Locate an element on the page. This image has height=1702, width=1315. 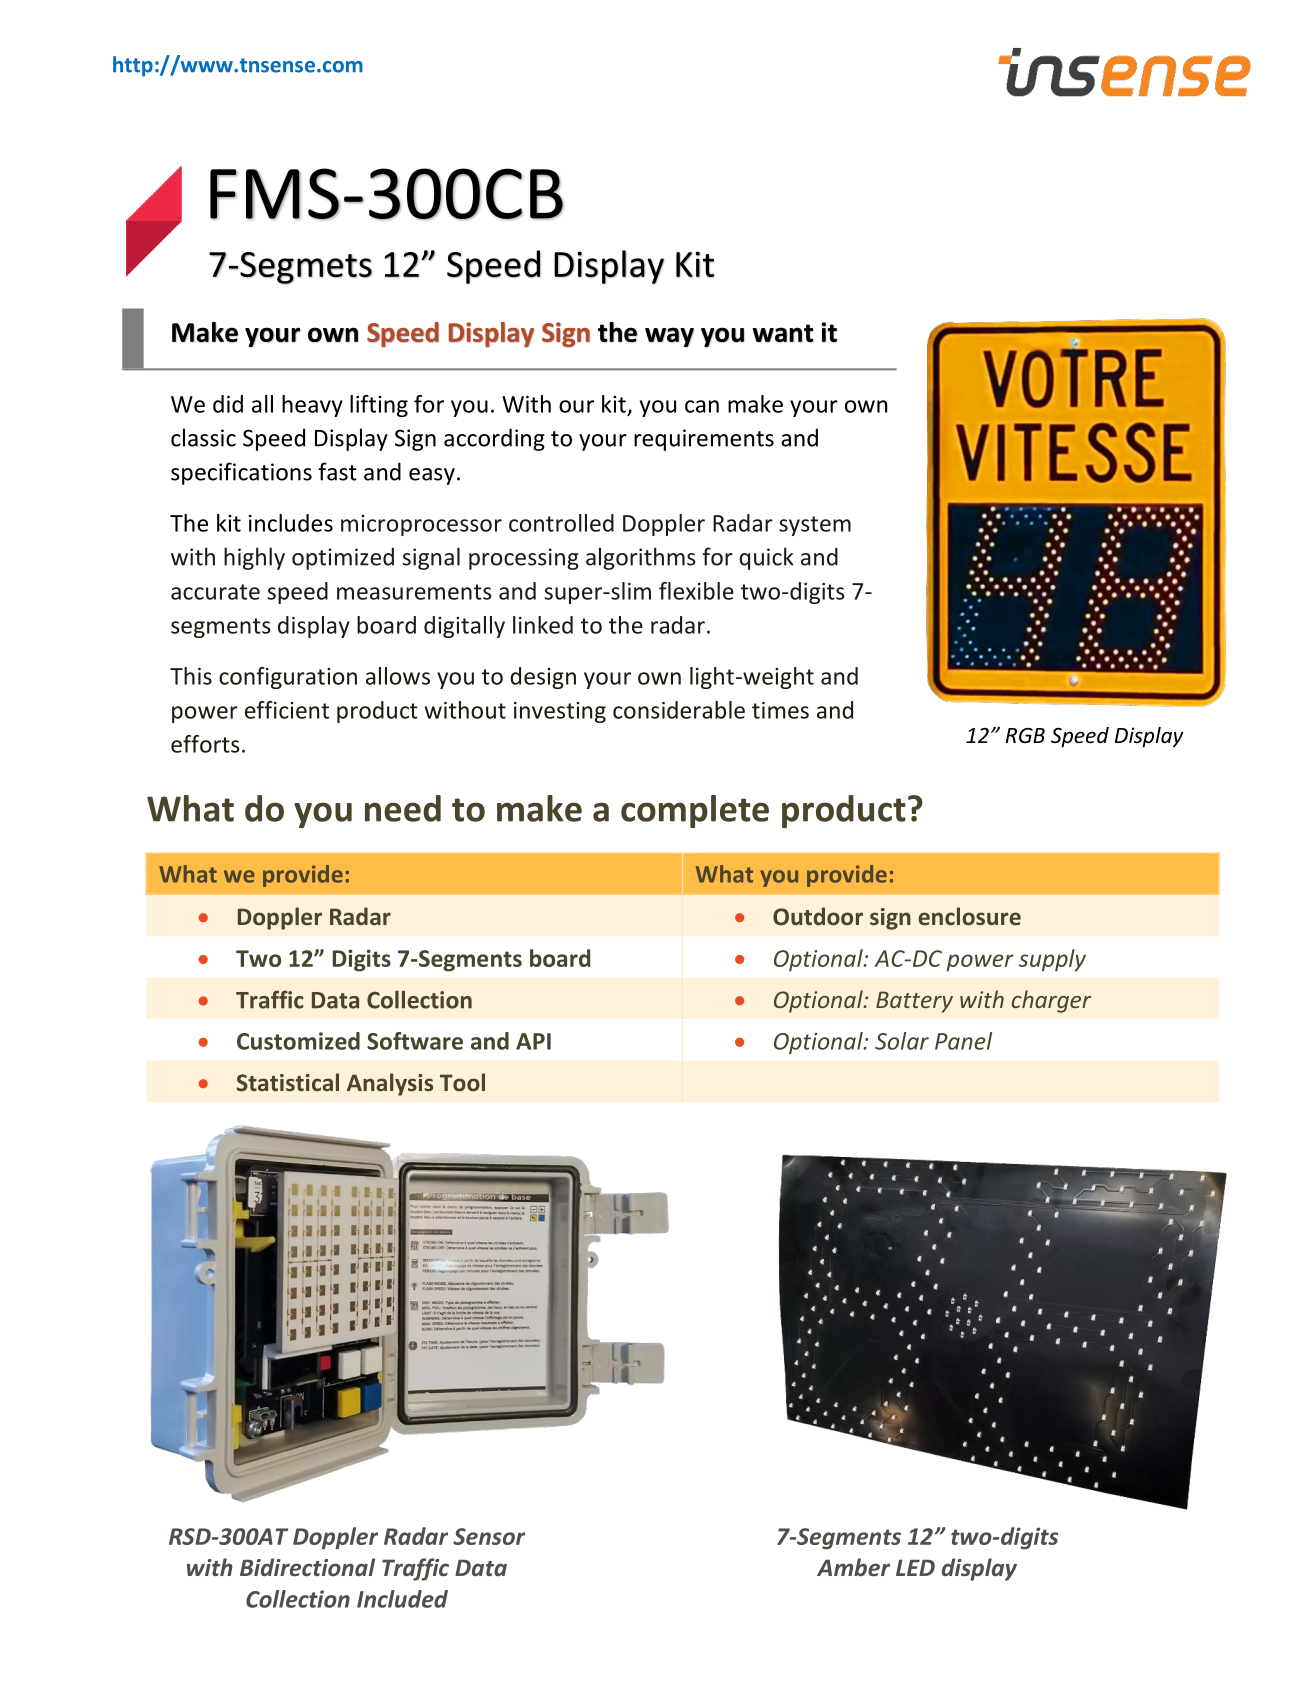
system is located at coordinates (815, 526).
